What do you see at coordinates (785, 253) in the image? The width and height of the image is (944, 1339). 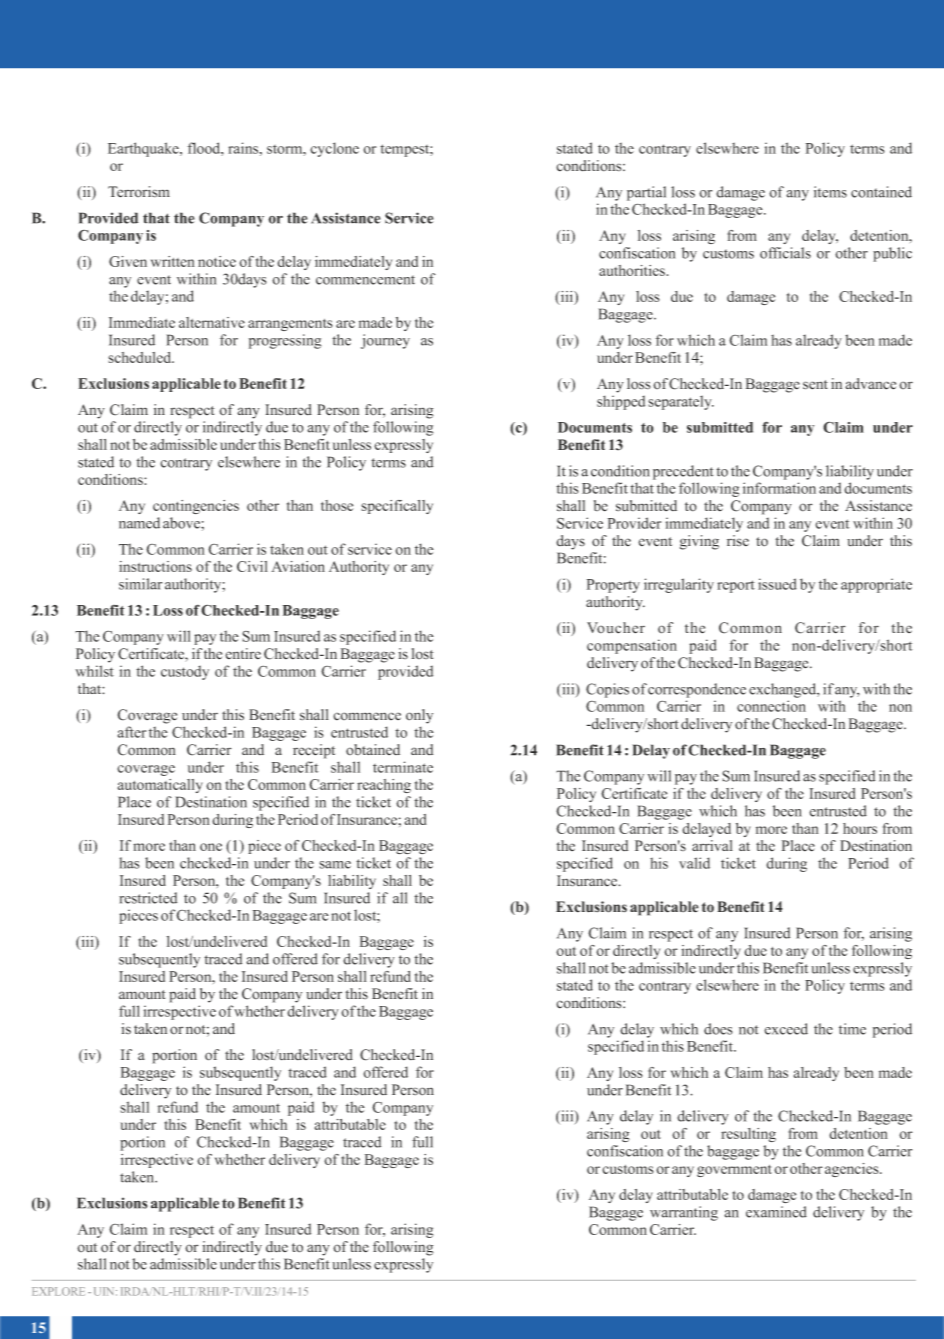 I see `officials` at bounding box center [785, 253].
